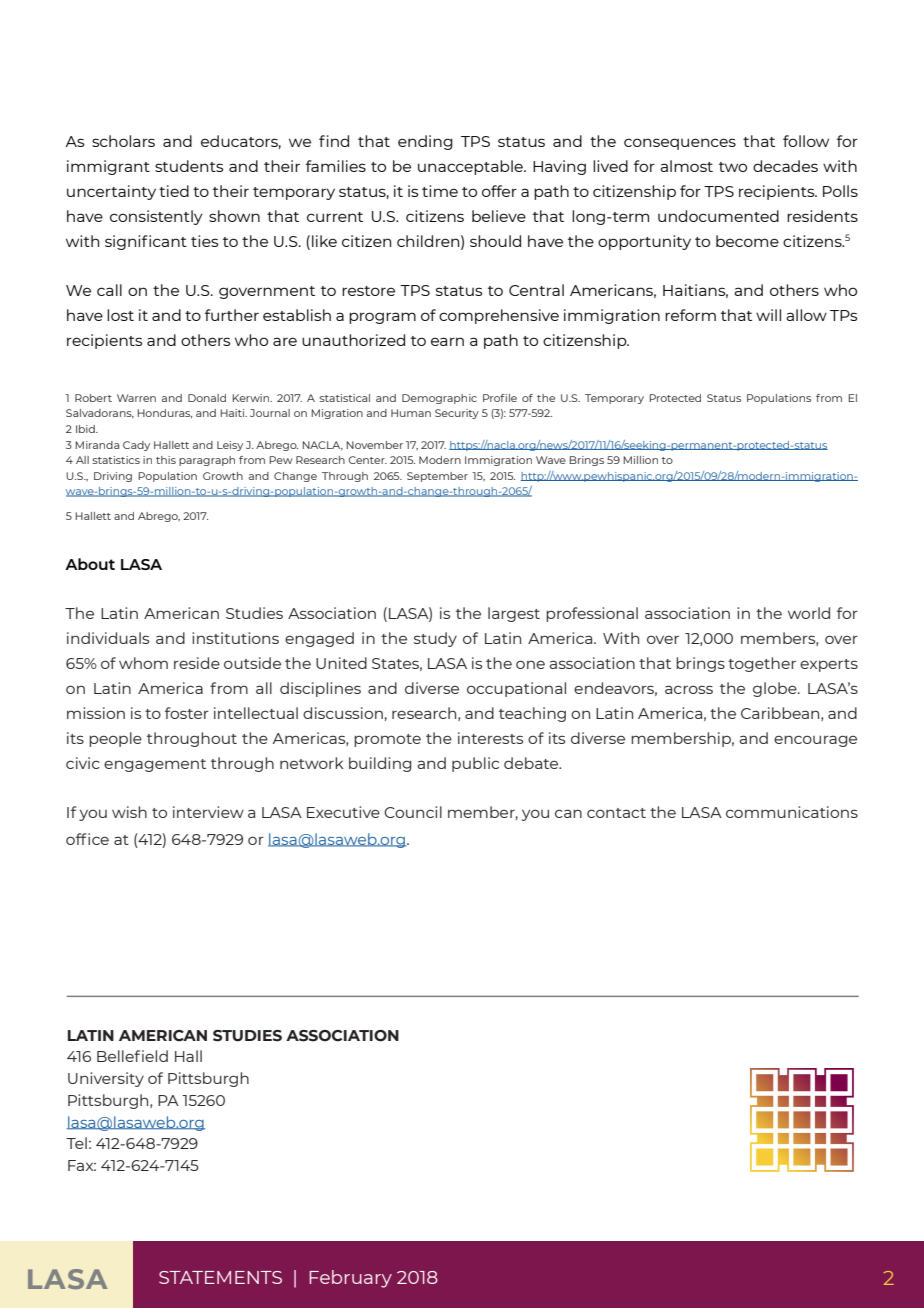 The width and height of the screenshot is (924, 1308). Describe the element at coordinates (166, 460) in the screenshot. I see `this` at that location.
